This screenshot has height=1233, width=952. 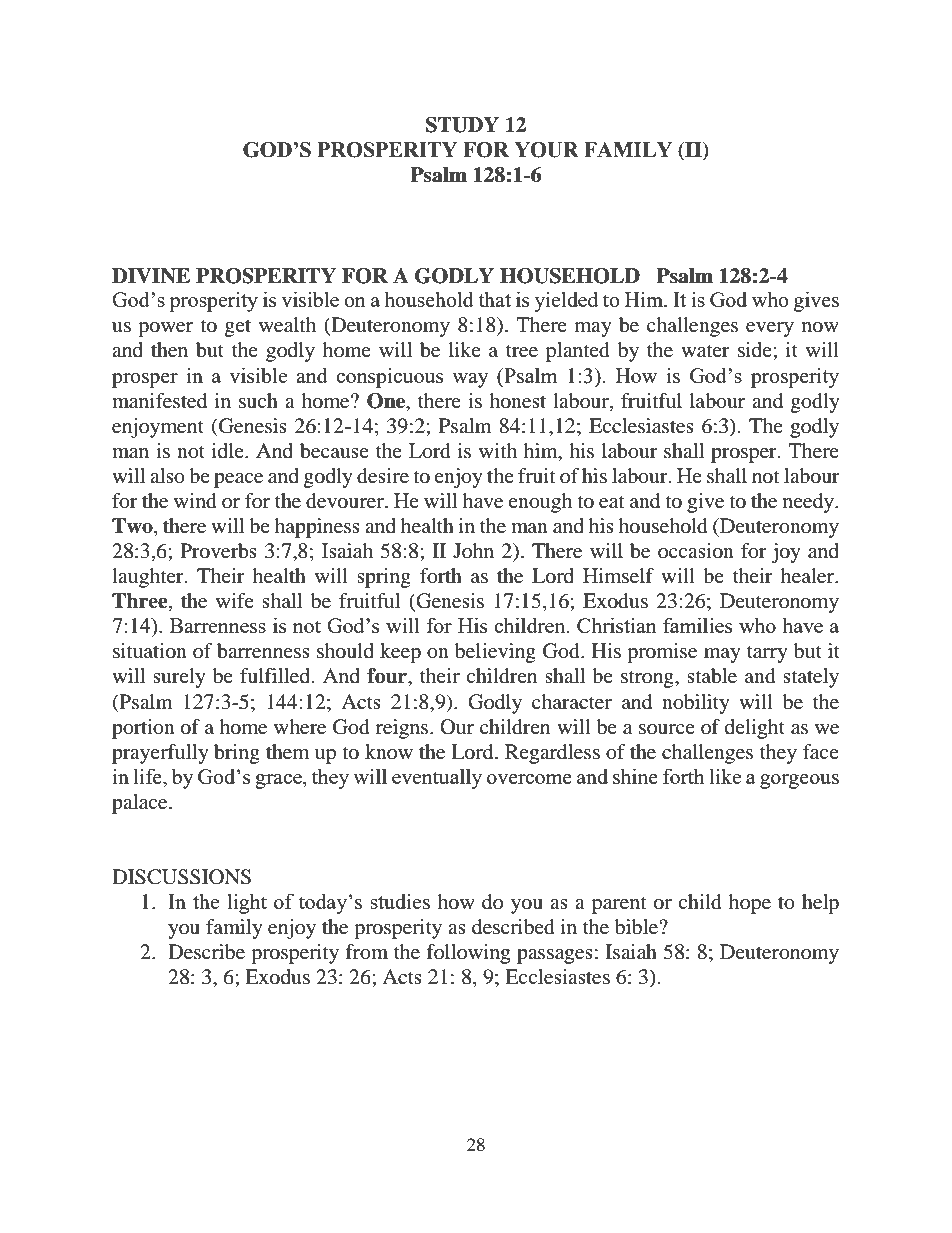 I want to click on wife, so click(x=235, y=600).
